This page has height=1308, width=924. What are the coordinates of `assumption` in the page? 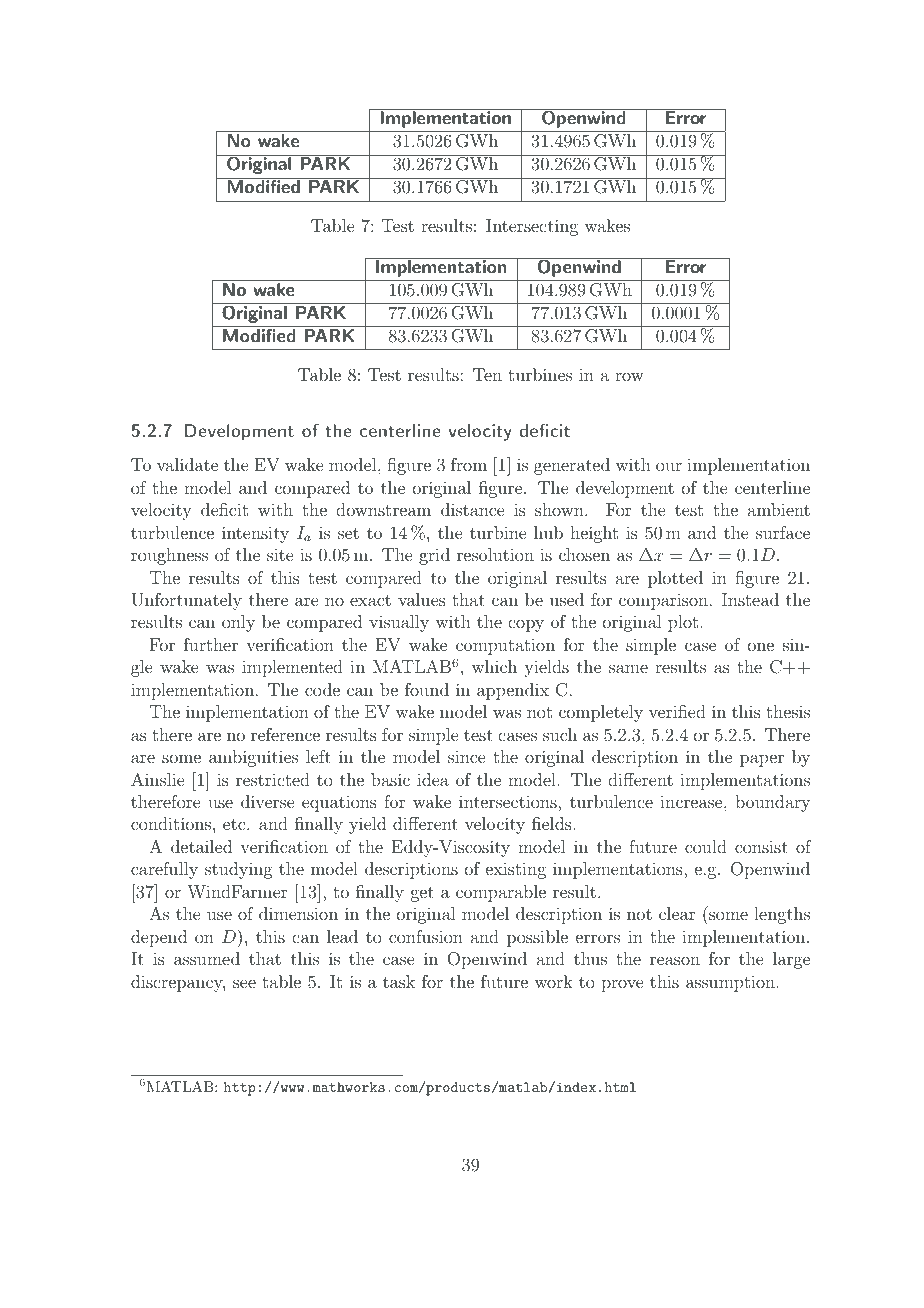 It's located at (730, 983).
